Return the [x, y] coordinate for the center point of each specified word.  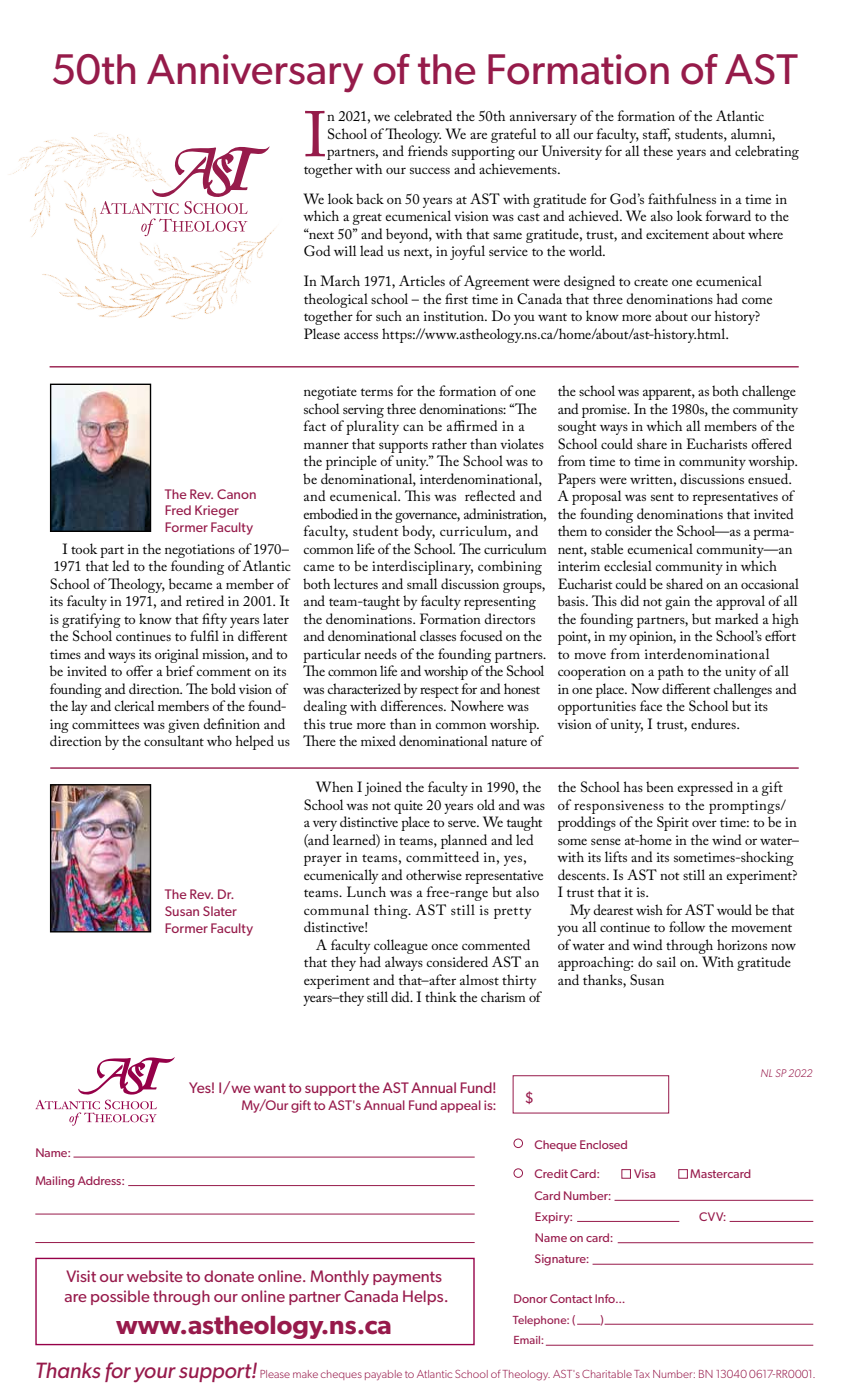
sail [666, 961]
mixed [378, 740]
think [441, 996]
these [658, 150]
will [345, 250]
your [155, 1374]
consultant [174, 740]
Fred [178, 510]
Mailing [55, 1182]
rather [449, 443]
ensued [769, 478]
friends [428, 150]
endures [714, 723]
